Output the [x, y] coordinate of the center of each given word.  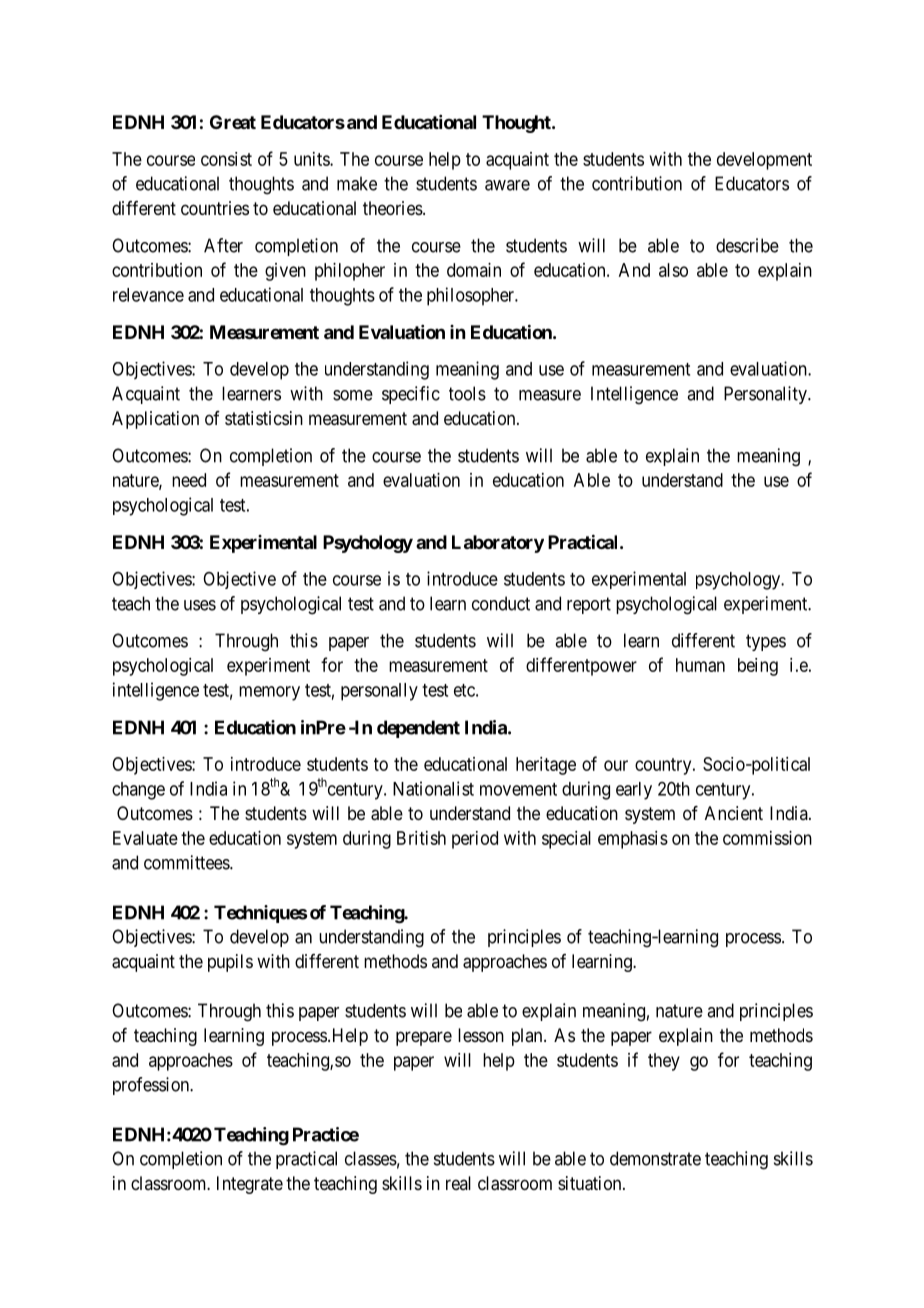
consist [226, 159]
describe [747, 245]
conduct [501, 603]
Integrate [250, 1185]
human [700, 665]
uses [200, 605]
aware [507, 185]
